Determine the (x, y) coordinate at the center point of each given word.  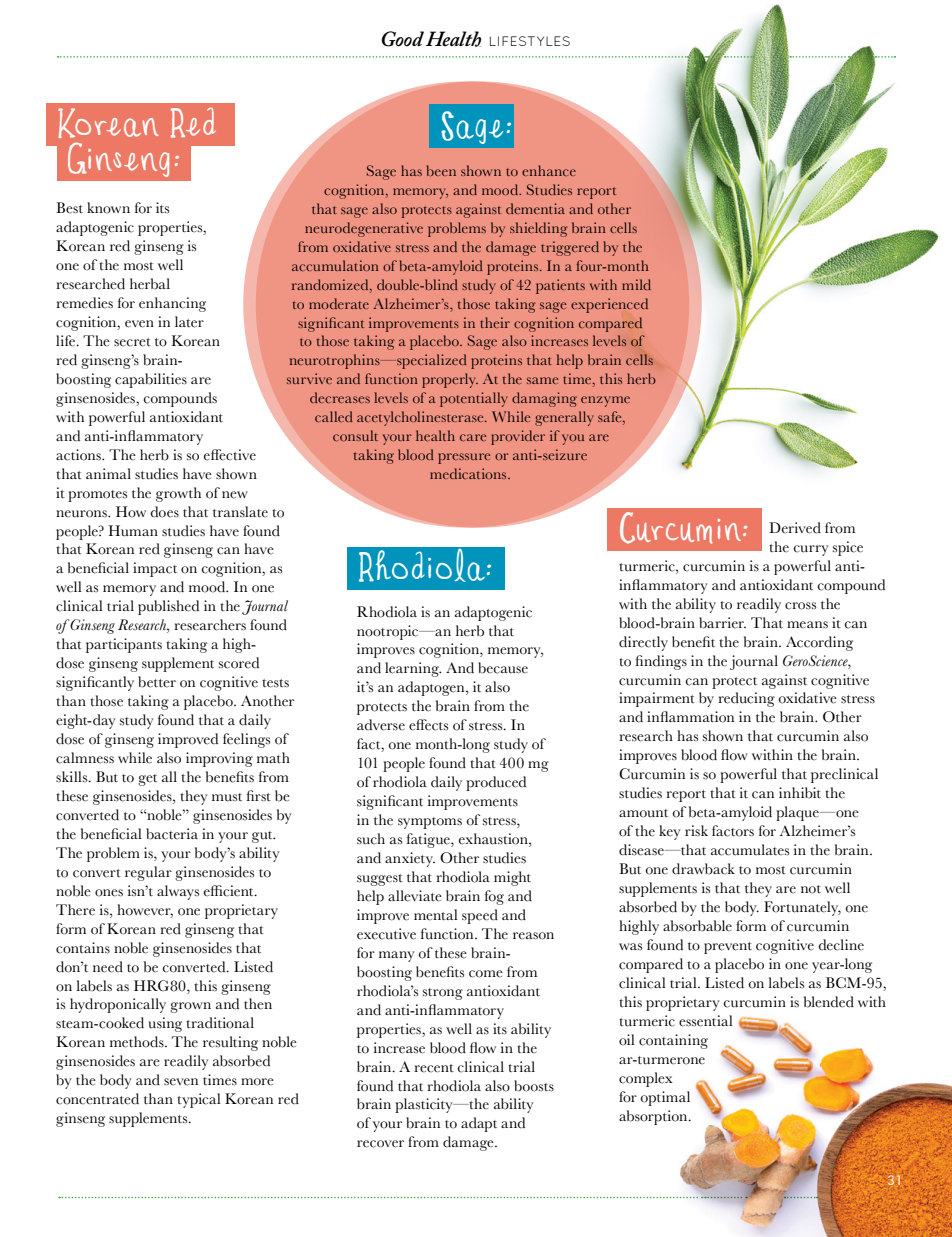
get (147, 780)
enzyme (605, 401)
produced (496, 783)
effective (230, 455)
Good (404, 39)
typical (199, 1100)
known (108, 208)
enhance (549, 170)
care (473, 437)
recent (434, 1068)
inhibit (800, 793)
